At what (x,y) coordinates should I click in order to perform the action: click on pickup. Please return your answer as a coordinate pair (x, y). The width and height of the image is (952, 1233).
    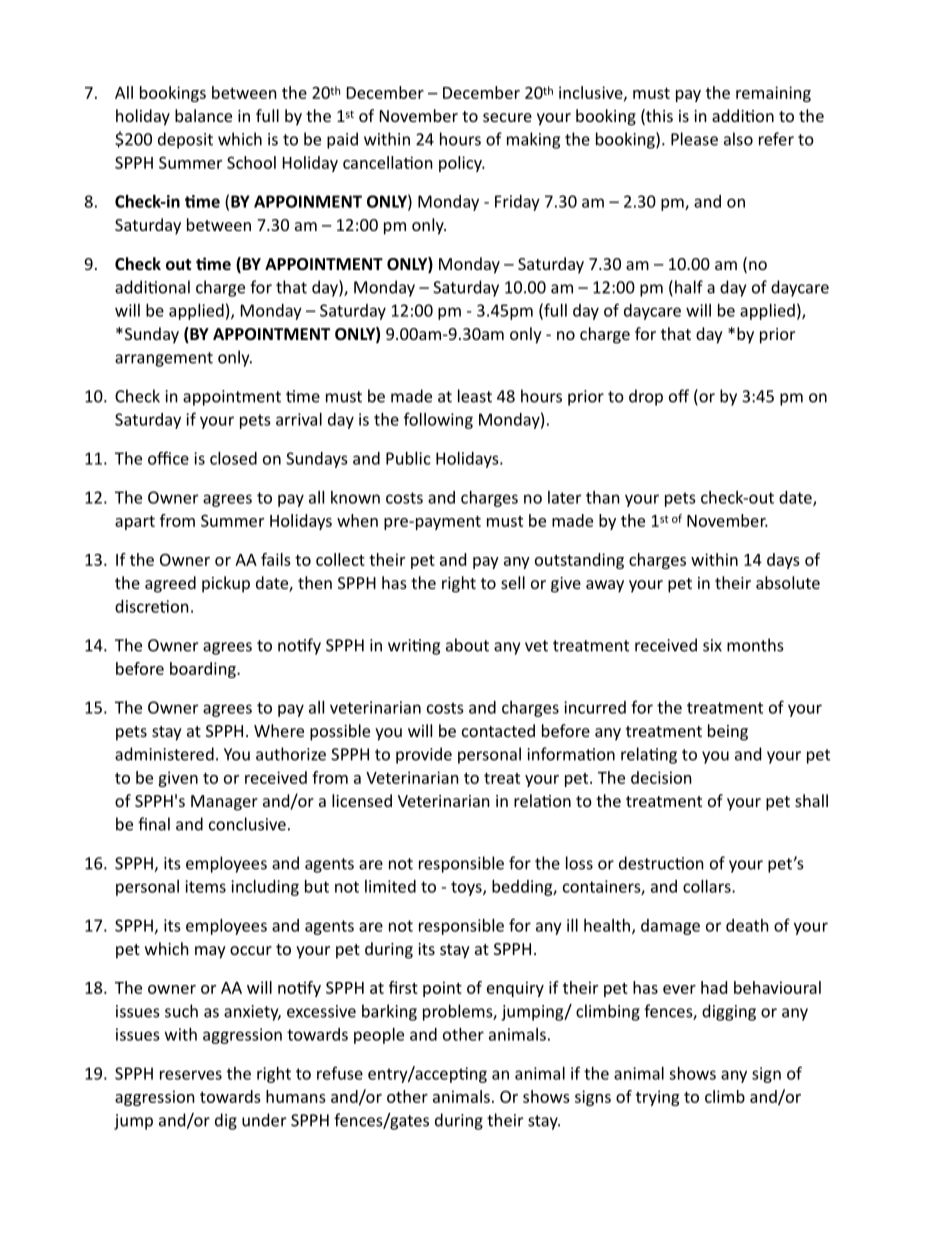
    Looking at the image, I should click on (226, 584).
